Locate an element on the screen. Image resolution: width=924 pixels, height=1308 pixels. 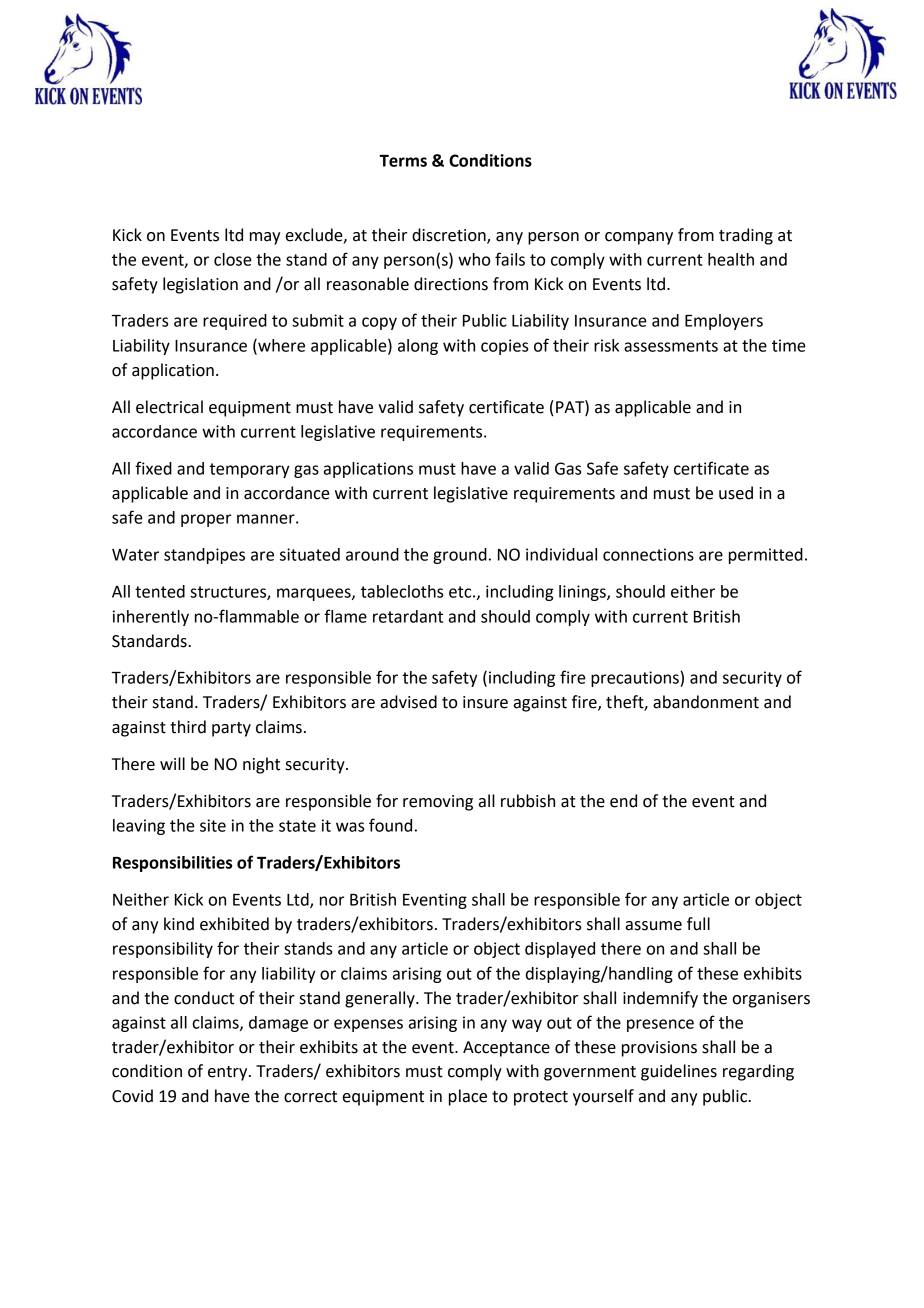
will is located at coordinates (172, 763).
